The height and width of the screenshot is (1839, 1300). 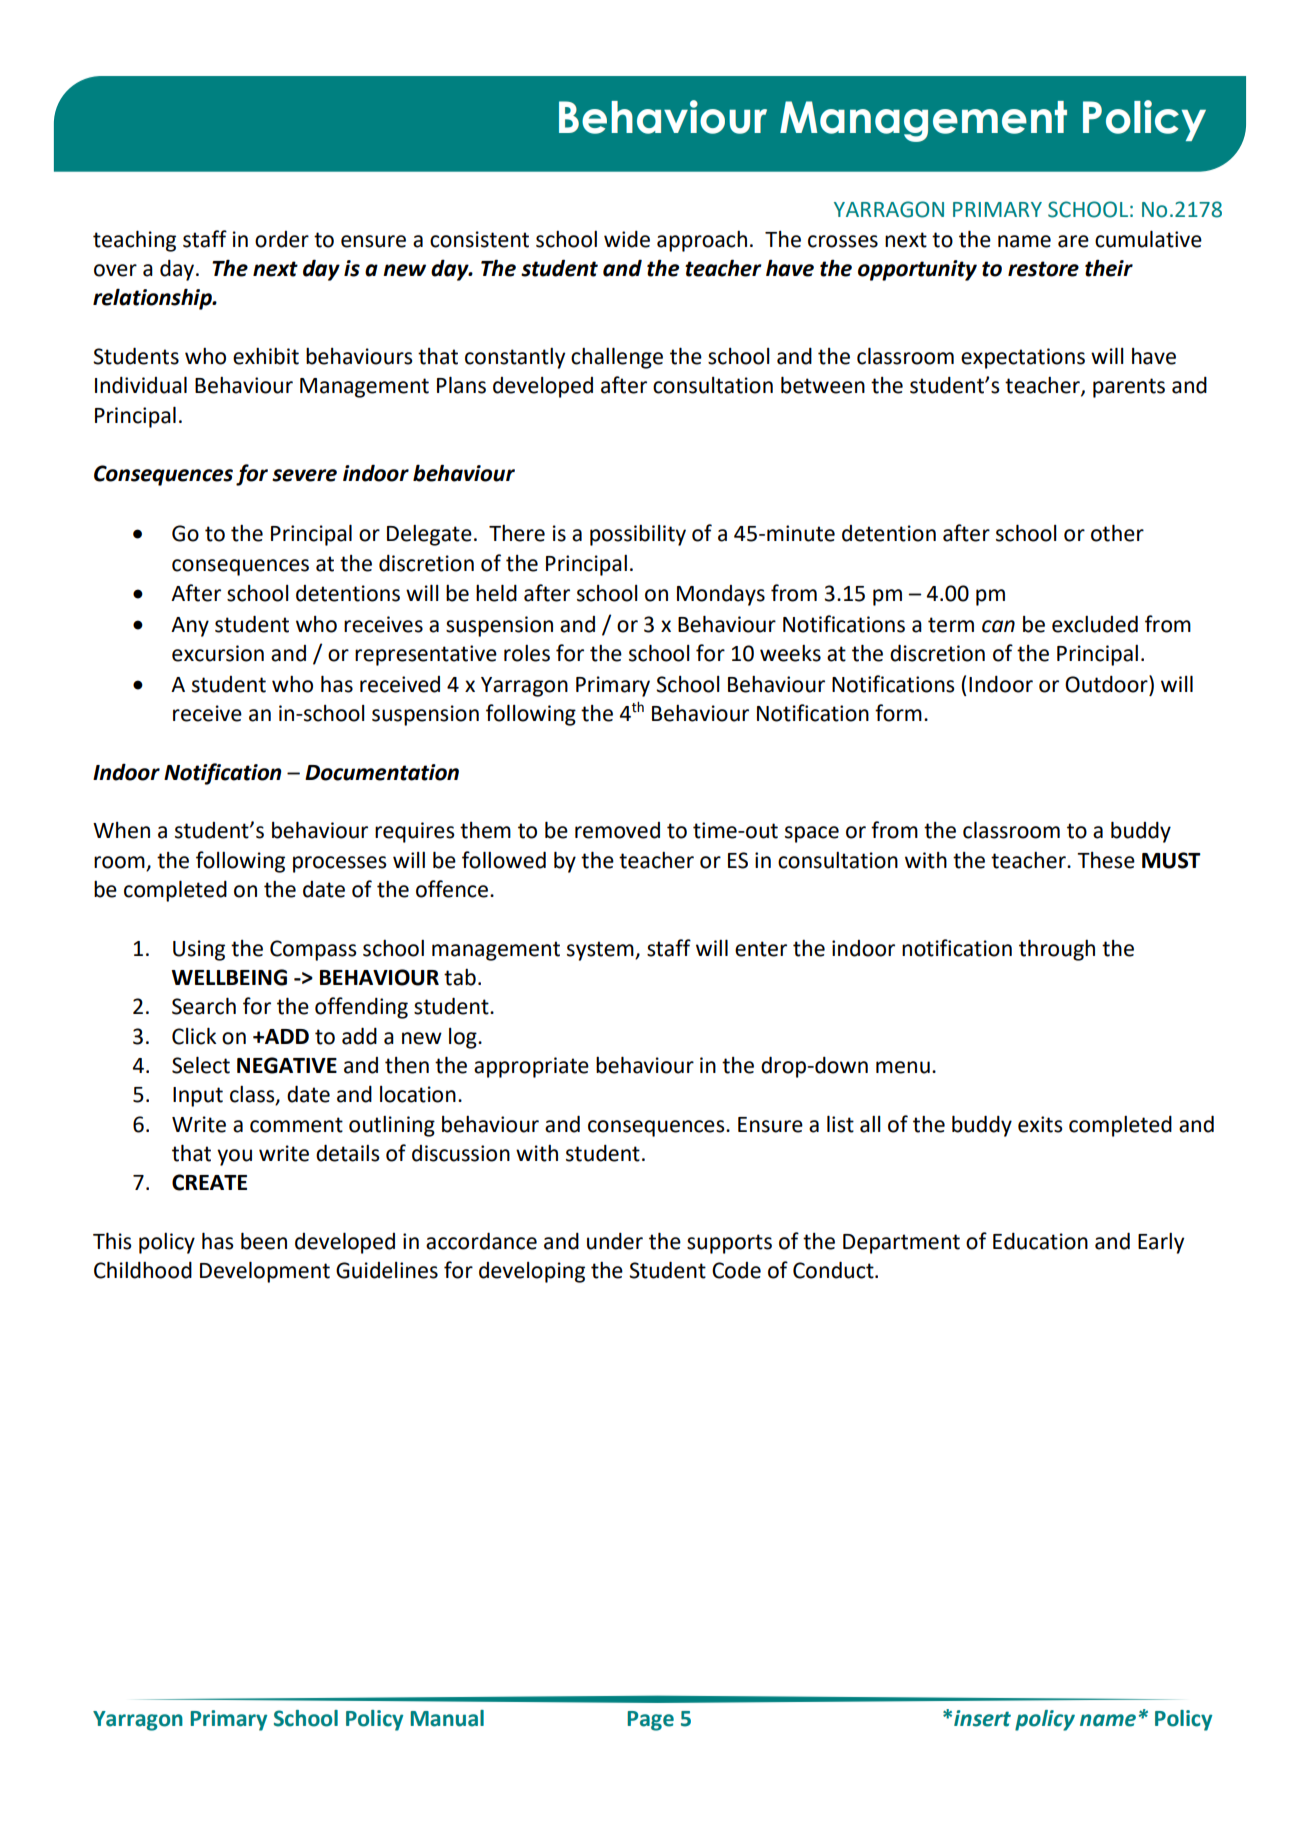 What do you see at coordinates (264, 1241) in the screenshot?
I see `been` at bounding box center [264, 1241].
